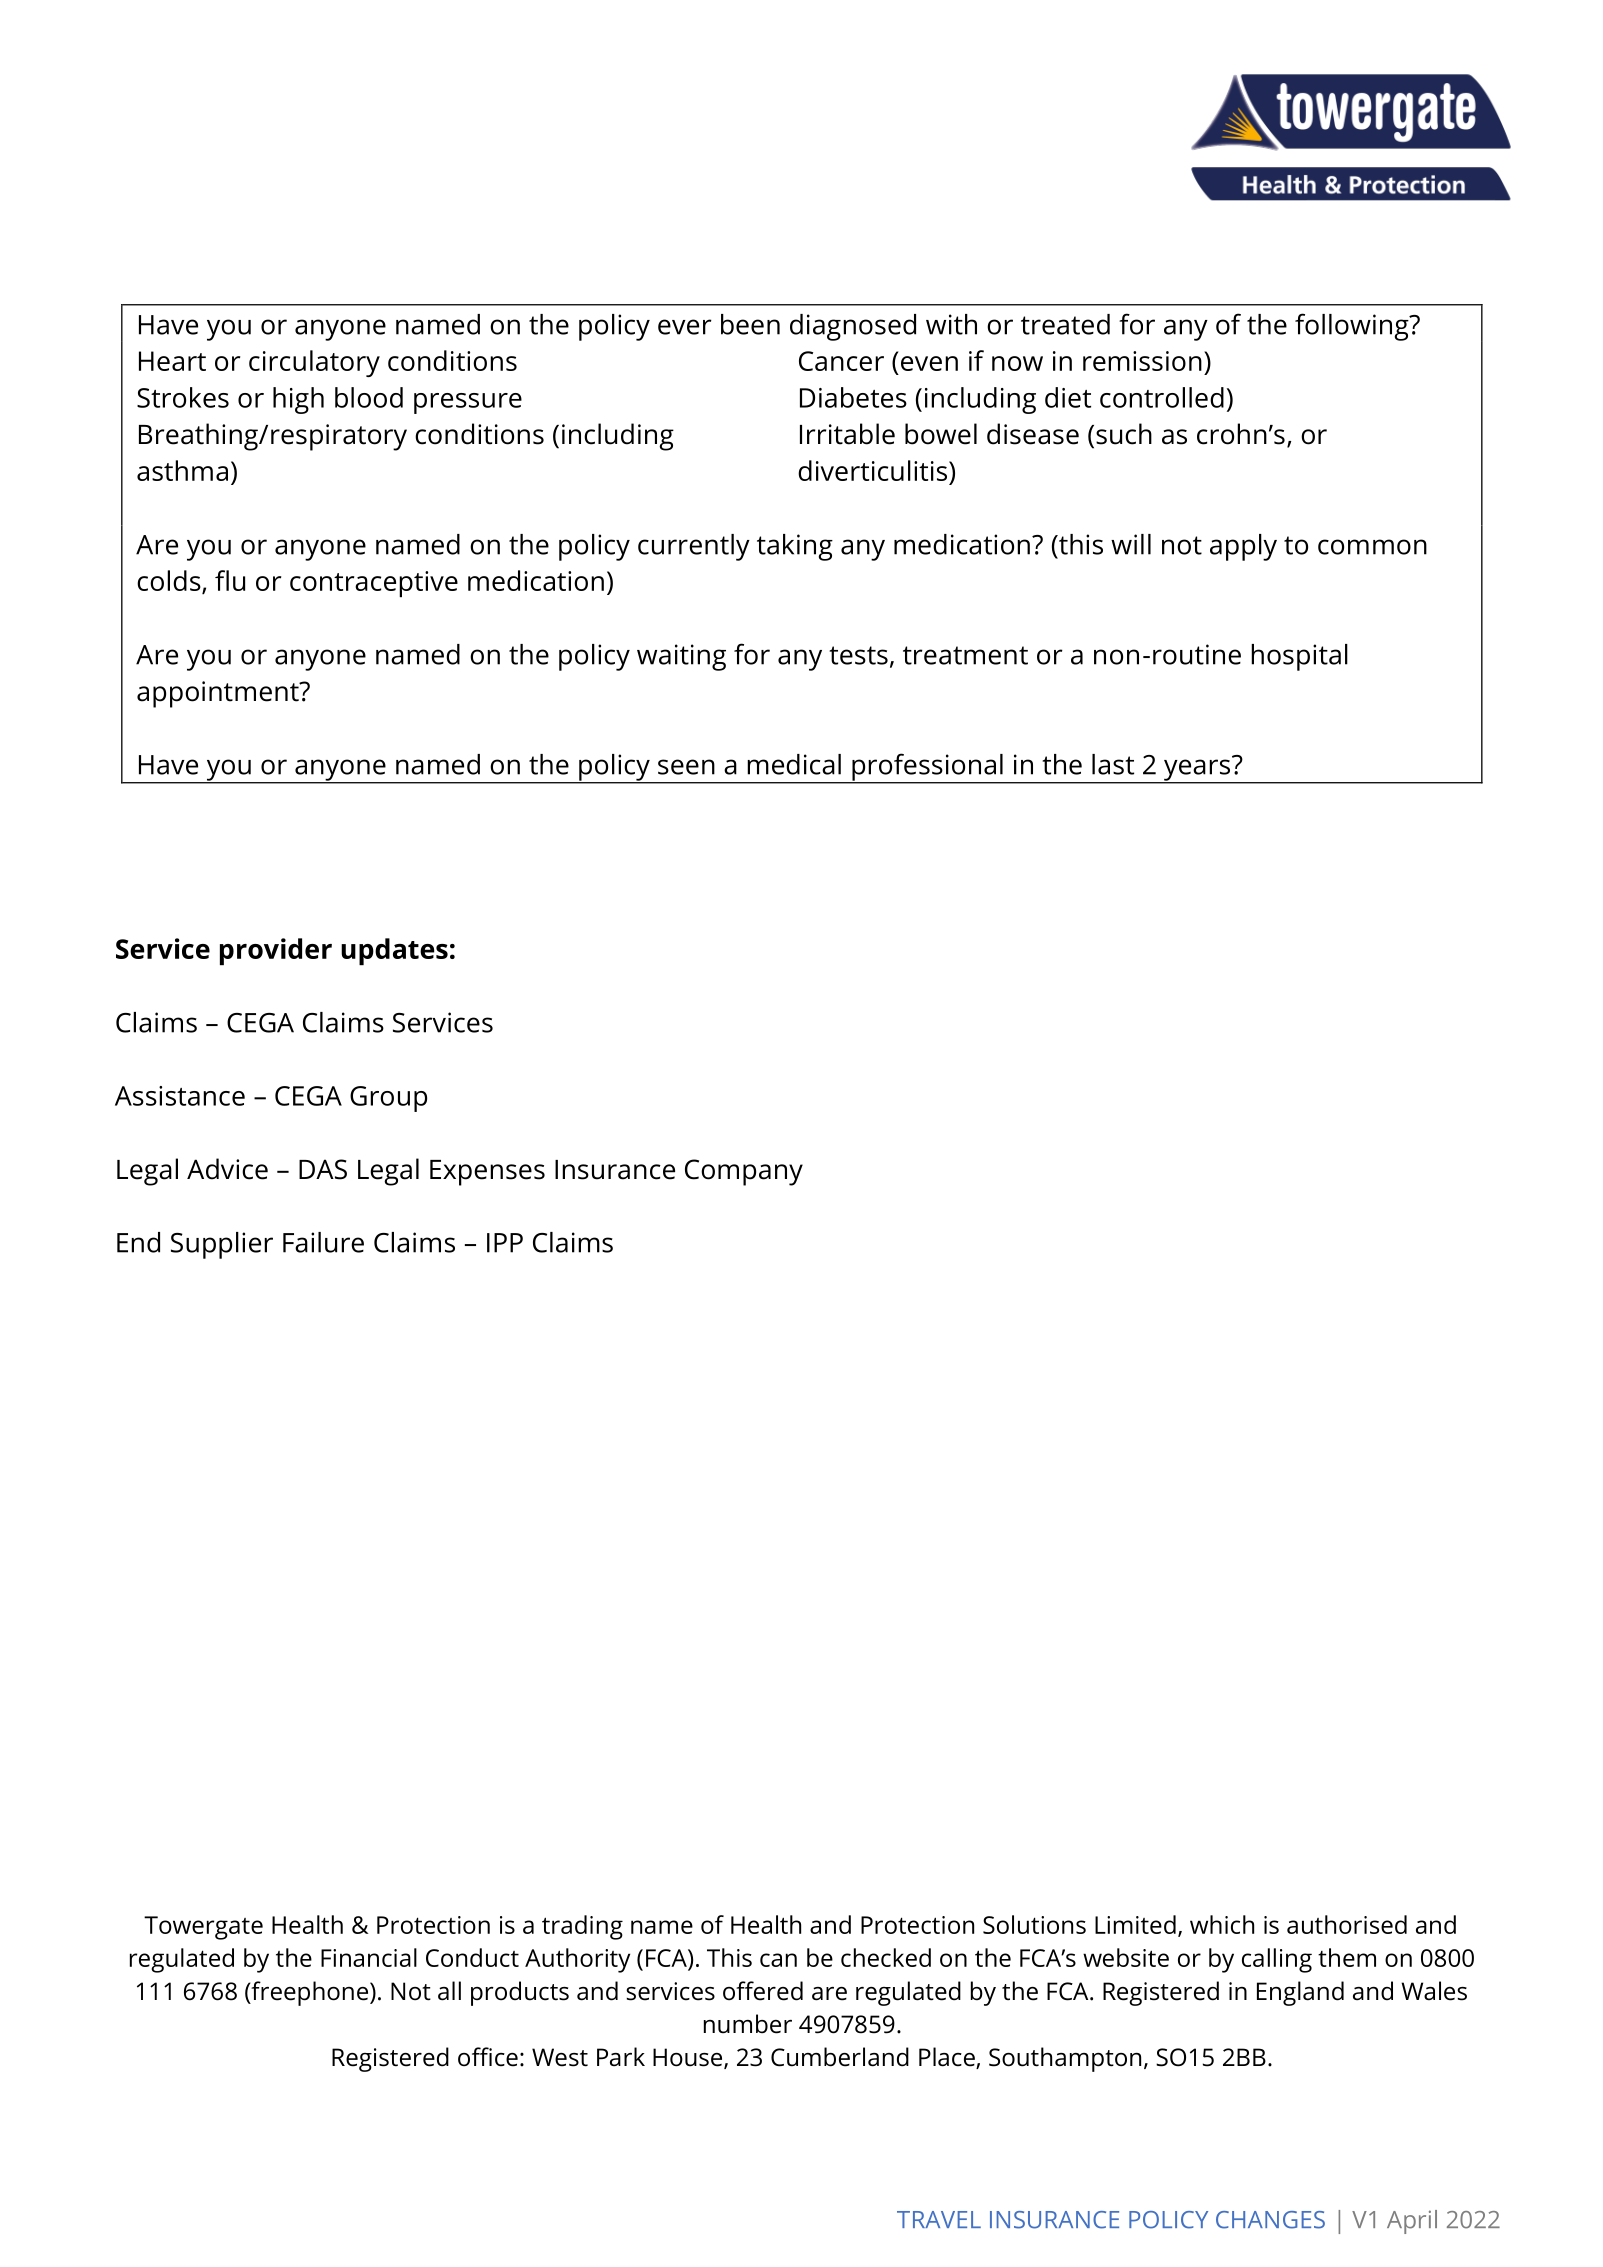 The height and width of the document is (2267, 1603). What do you see at coordinates (794, 764) in the document?
I see `medical` at bounding box center [794, 764].
